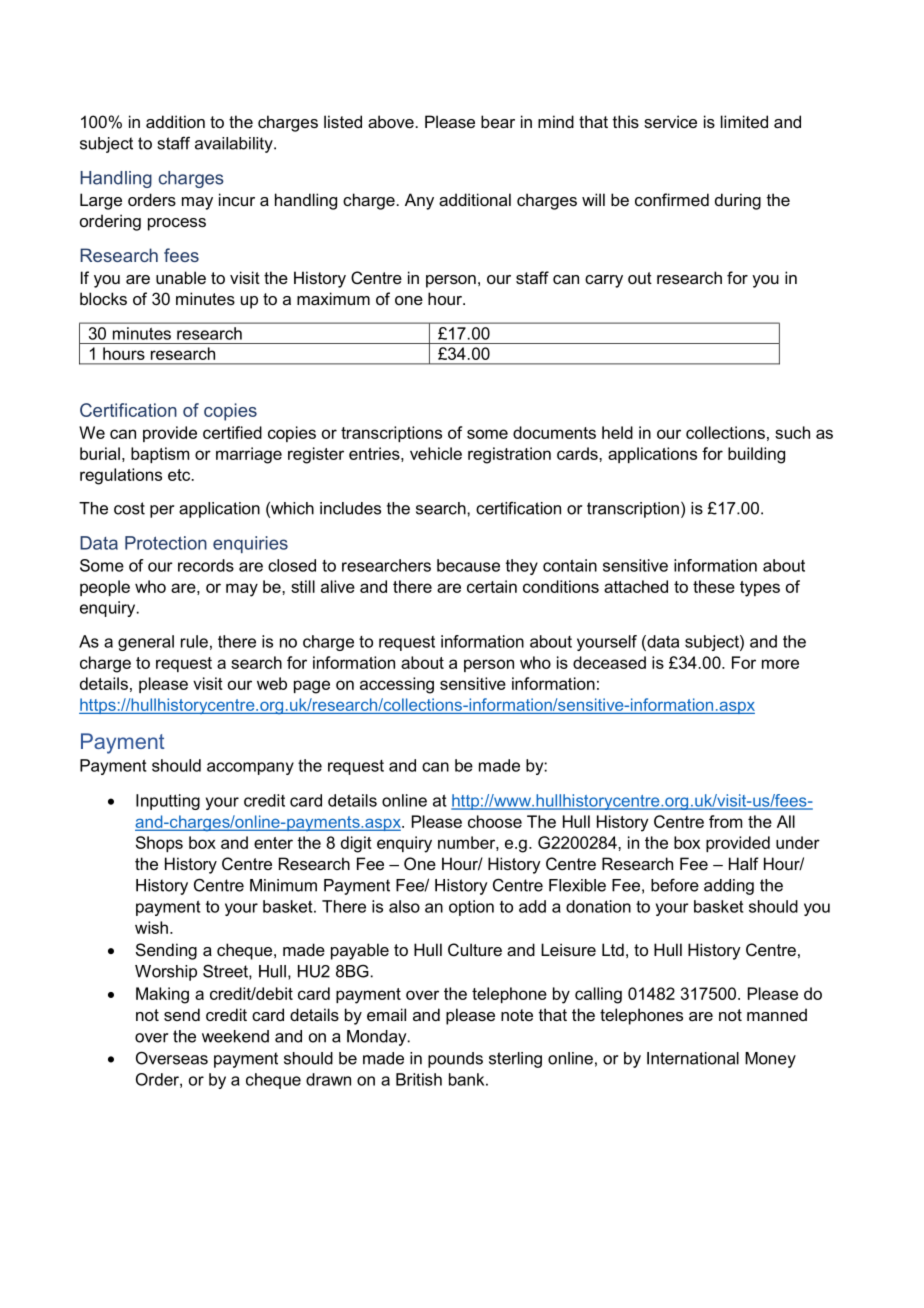  What do you see at coordinates (744, 121) in the document?
I see `limited` at bounding box center [744, 121].
